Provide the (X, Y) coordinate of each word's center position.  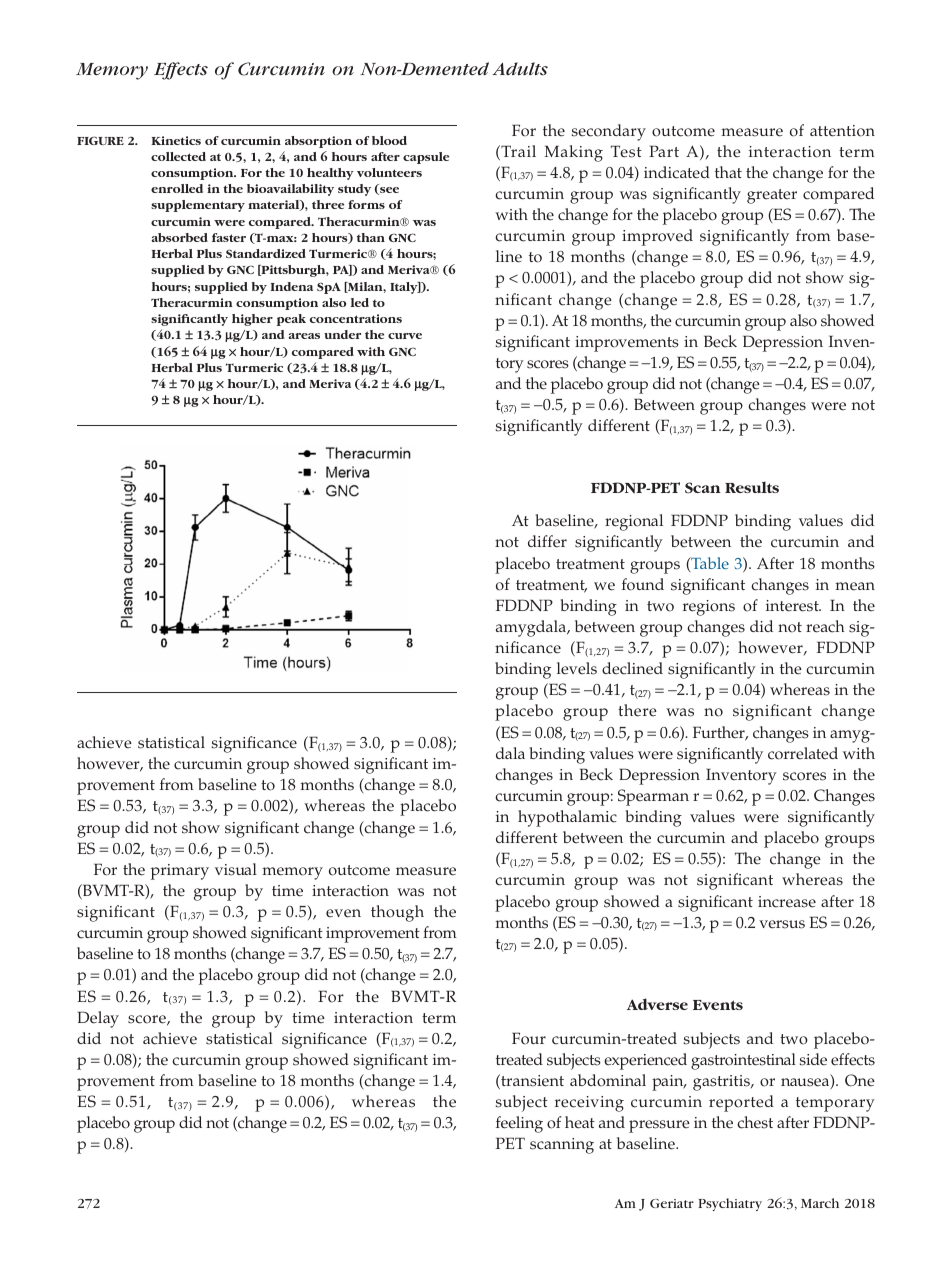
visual (236, 869)
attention (842, 131)
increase (787, 902)
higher (252, 320)
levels (577, 668)
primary (180, 872)
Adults (520, 69)
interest (793, 606)
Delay (98, 1019)
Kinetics (176, 140)
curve (405, 336)
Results (752, 487)
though (397, 913)
